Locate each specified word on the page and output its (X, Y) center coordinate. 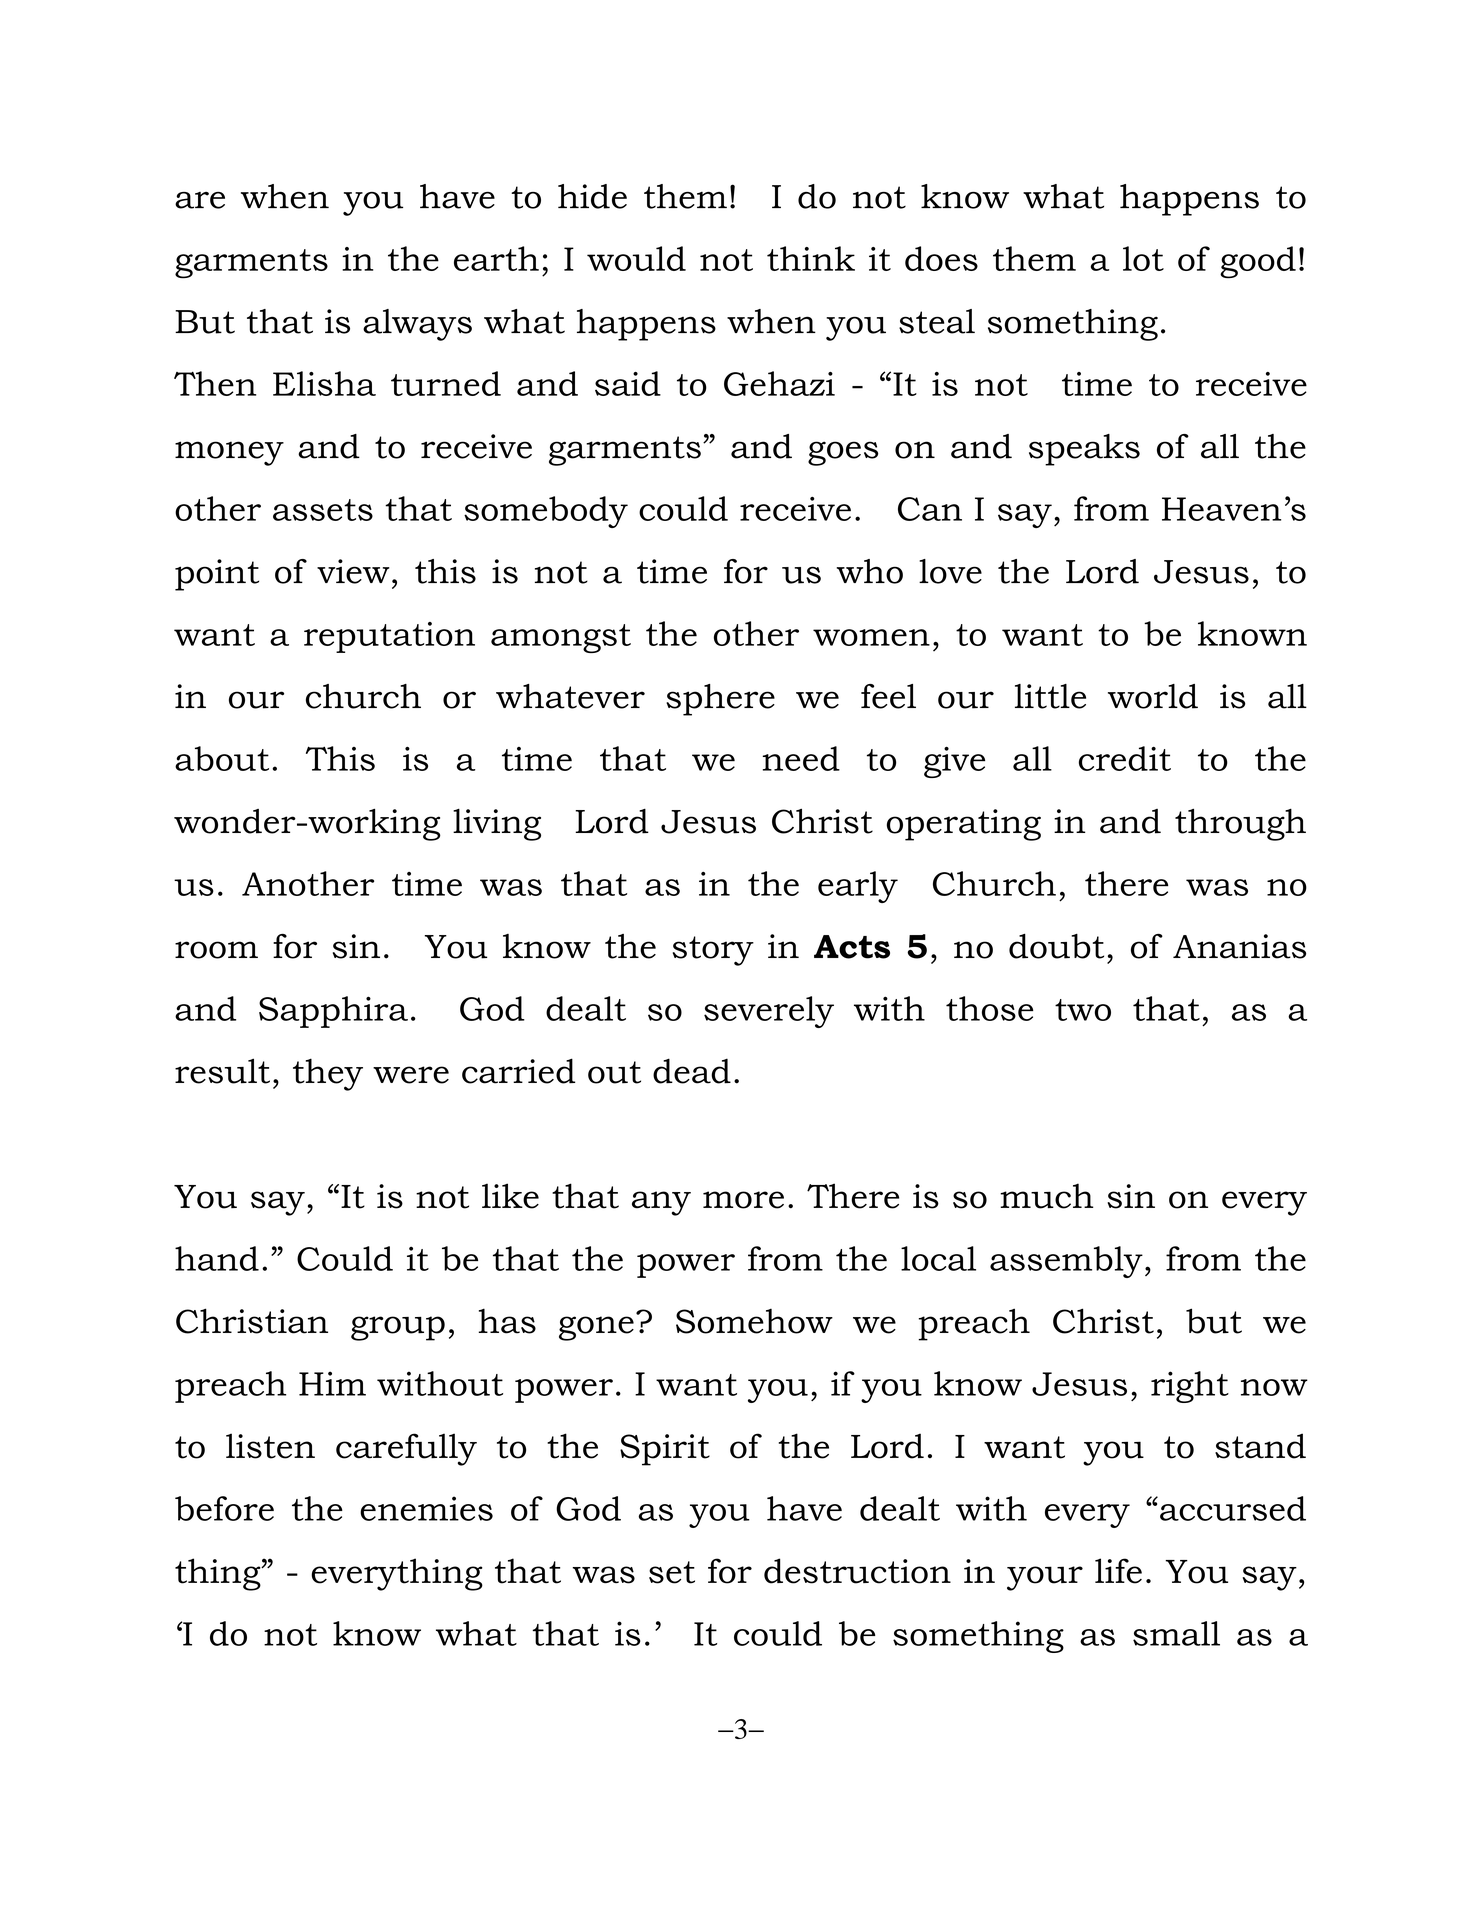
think (811, 258)
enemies (426, 1508)
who (869, 571)
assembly (1066, 1262)
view (353, 571)
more (743, 1200)
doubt (1056, 946)
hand (217, 1258)
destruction (857, 1571)
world (1153, 696)
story (713, 951)
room (216, 950)
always (417, 325)
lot (1143, 258)
